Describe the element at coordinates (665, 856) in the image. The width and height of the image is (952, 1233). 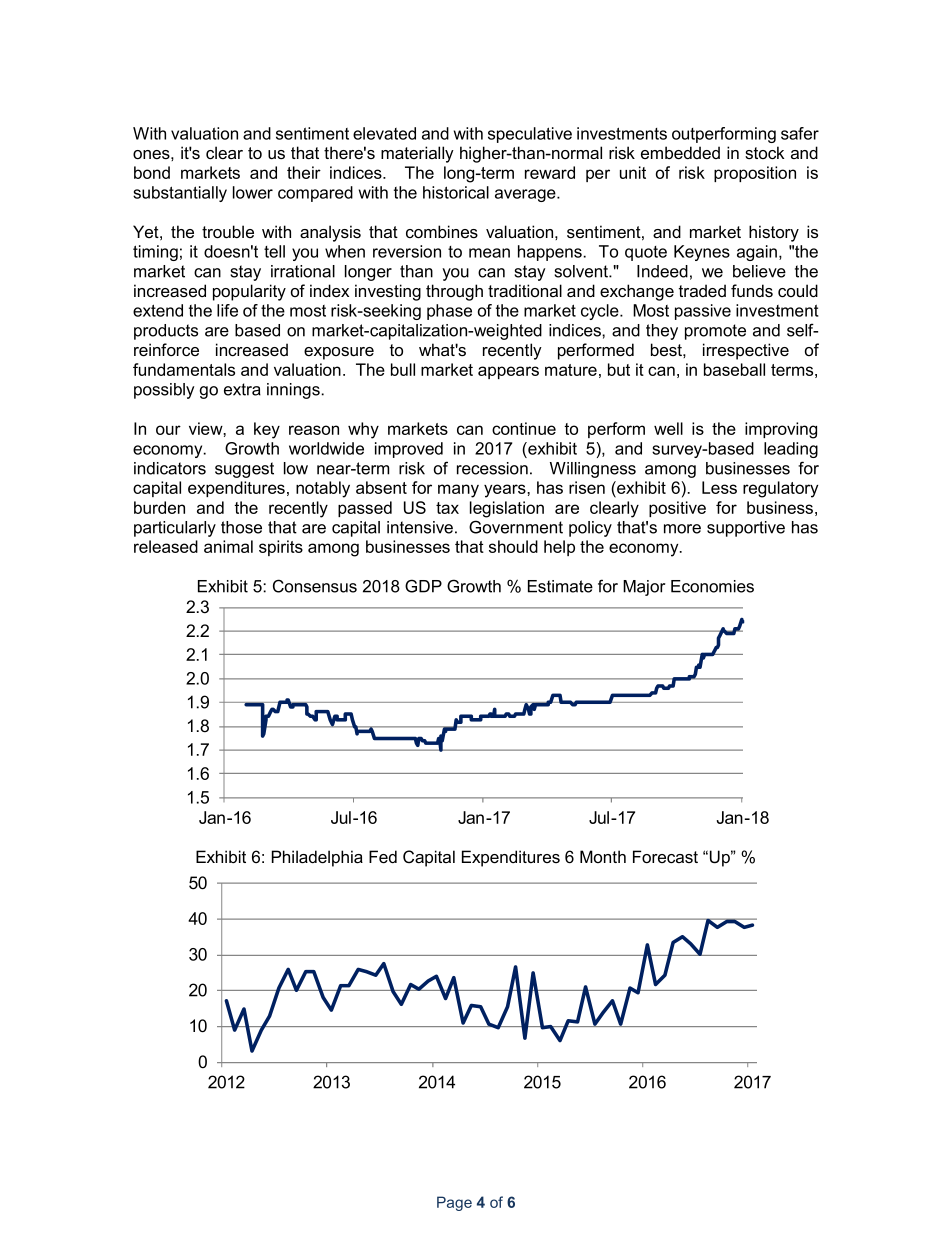
I see `Forecast` at that location.
